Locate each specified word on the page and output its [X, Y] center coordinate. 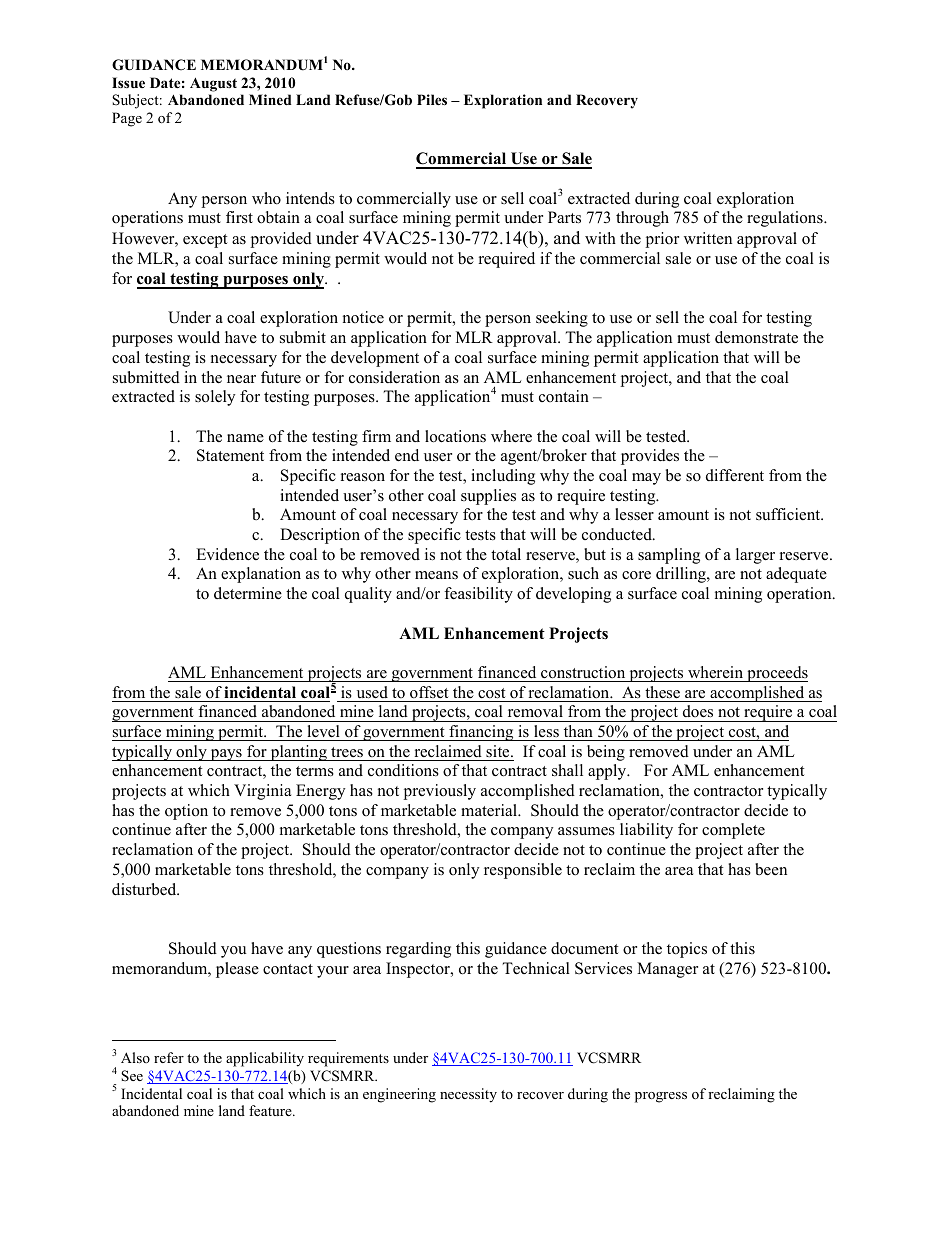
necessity [468, 1095]
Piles [432, 99]
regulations [786, 219]
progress [661, 1097]
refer [169, 1057]
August [213, 85]
